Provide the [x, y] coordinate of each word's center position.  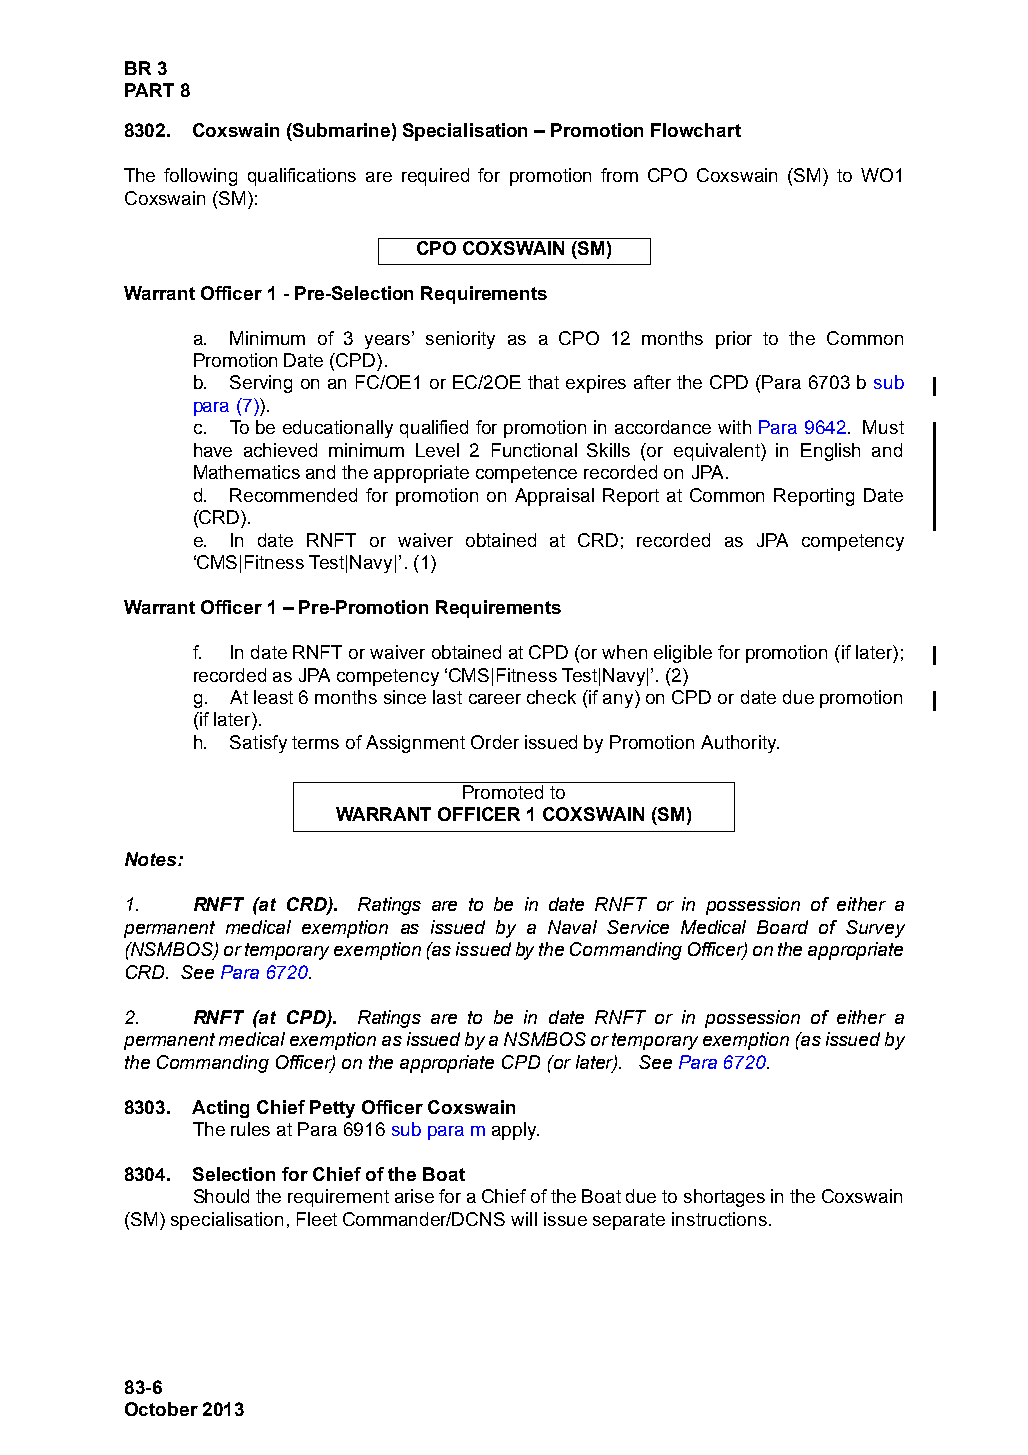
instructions [719, 1219]
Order [495, 742]
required [435, 177]
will [524, 1219]
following [200, 177]
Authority [740, 744]
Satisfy [258, 744]
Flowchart [696, 130]
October [161, 1409]
